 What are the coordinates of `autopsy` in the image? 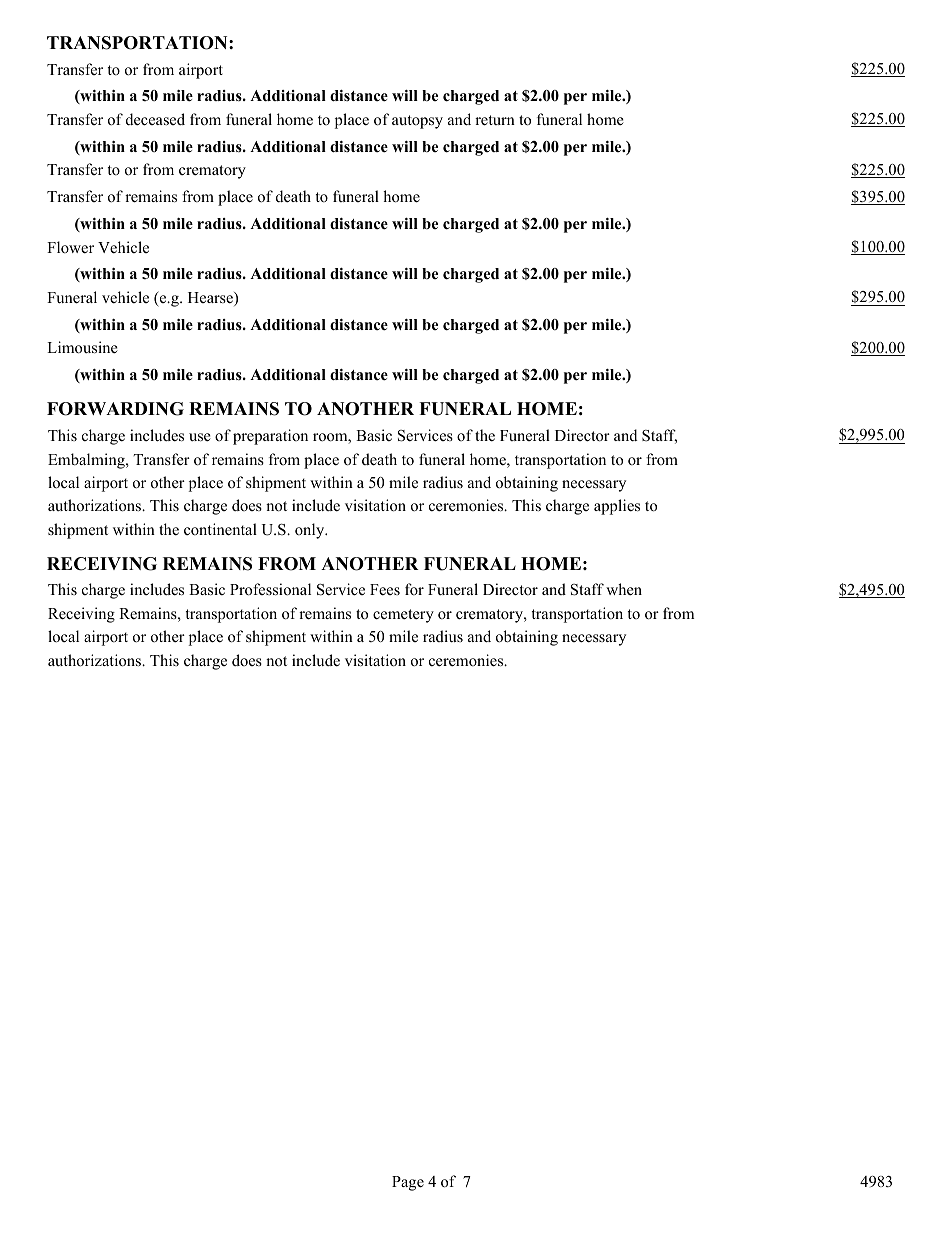 It's located at (417, 122).
